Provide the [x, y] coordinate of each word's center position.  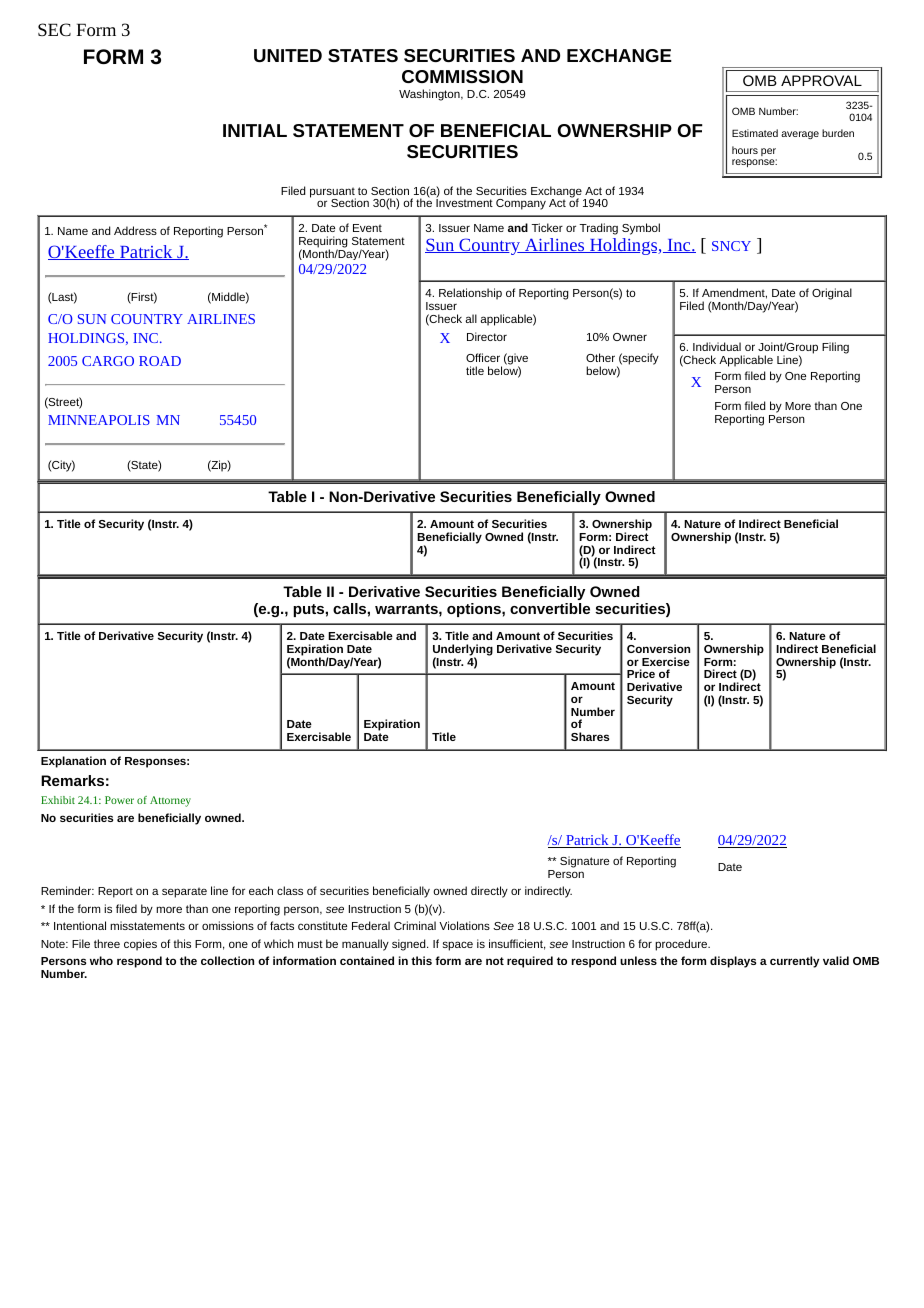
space [458, 946]
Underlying [463, 651]
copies [140, 945]
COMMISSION [462, 76]
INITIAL [255, 130]
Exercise [666, 661]
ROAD [160, 361]
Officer [483, 357]
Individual [717, 346]
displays [733, 962]
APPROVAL [821, 80]
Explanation [73, 762]
